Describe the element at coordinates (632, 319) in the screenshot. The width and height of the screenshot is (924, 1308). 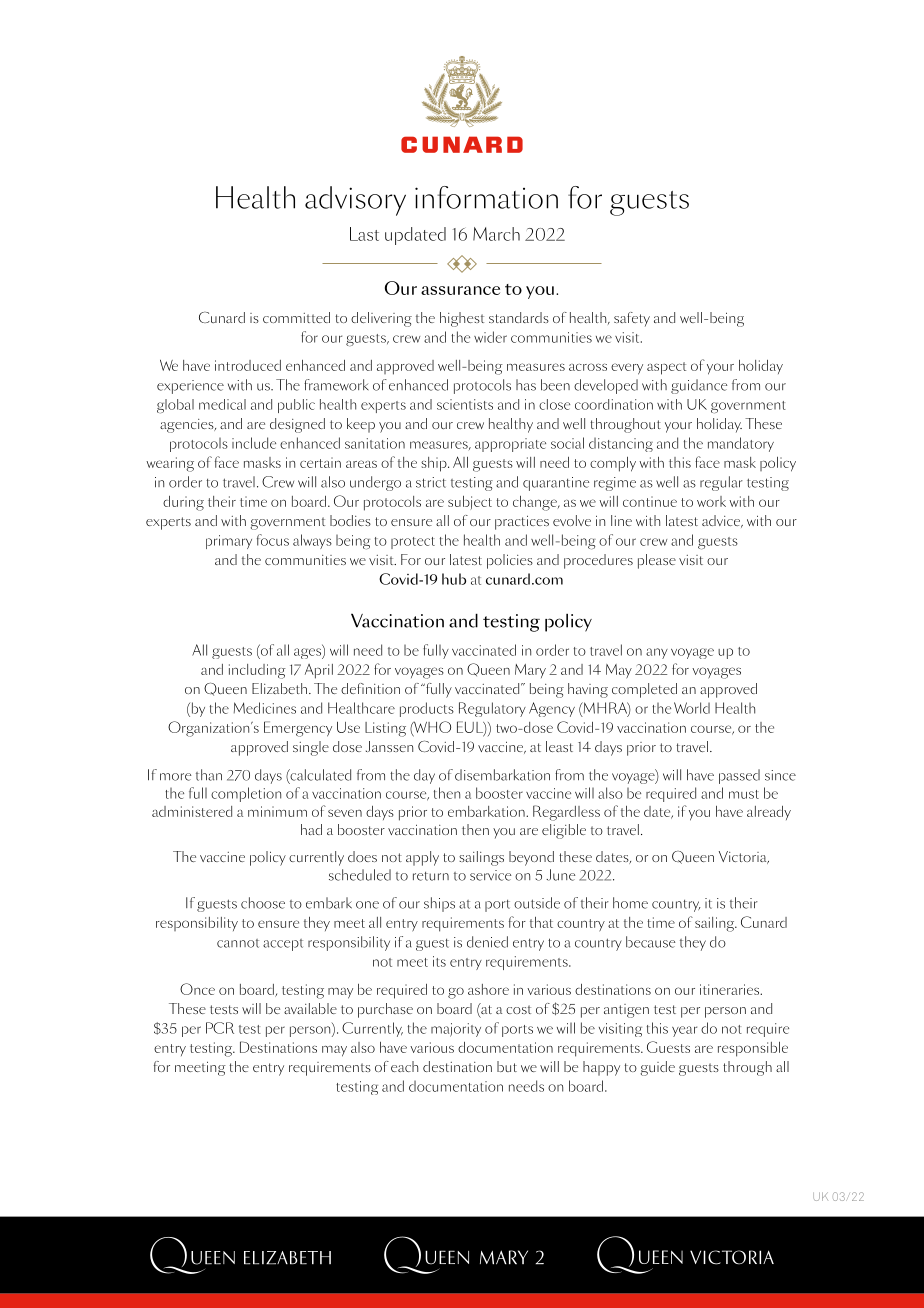
I see `safety` at that location.
